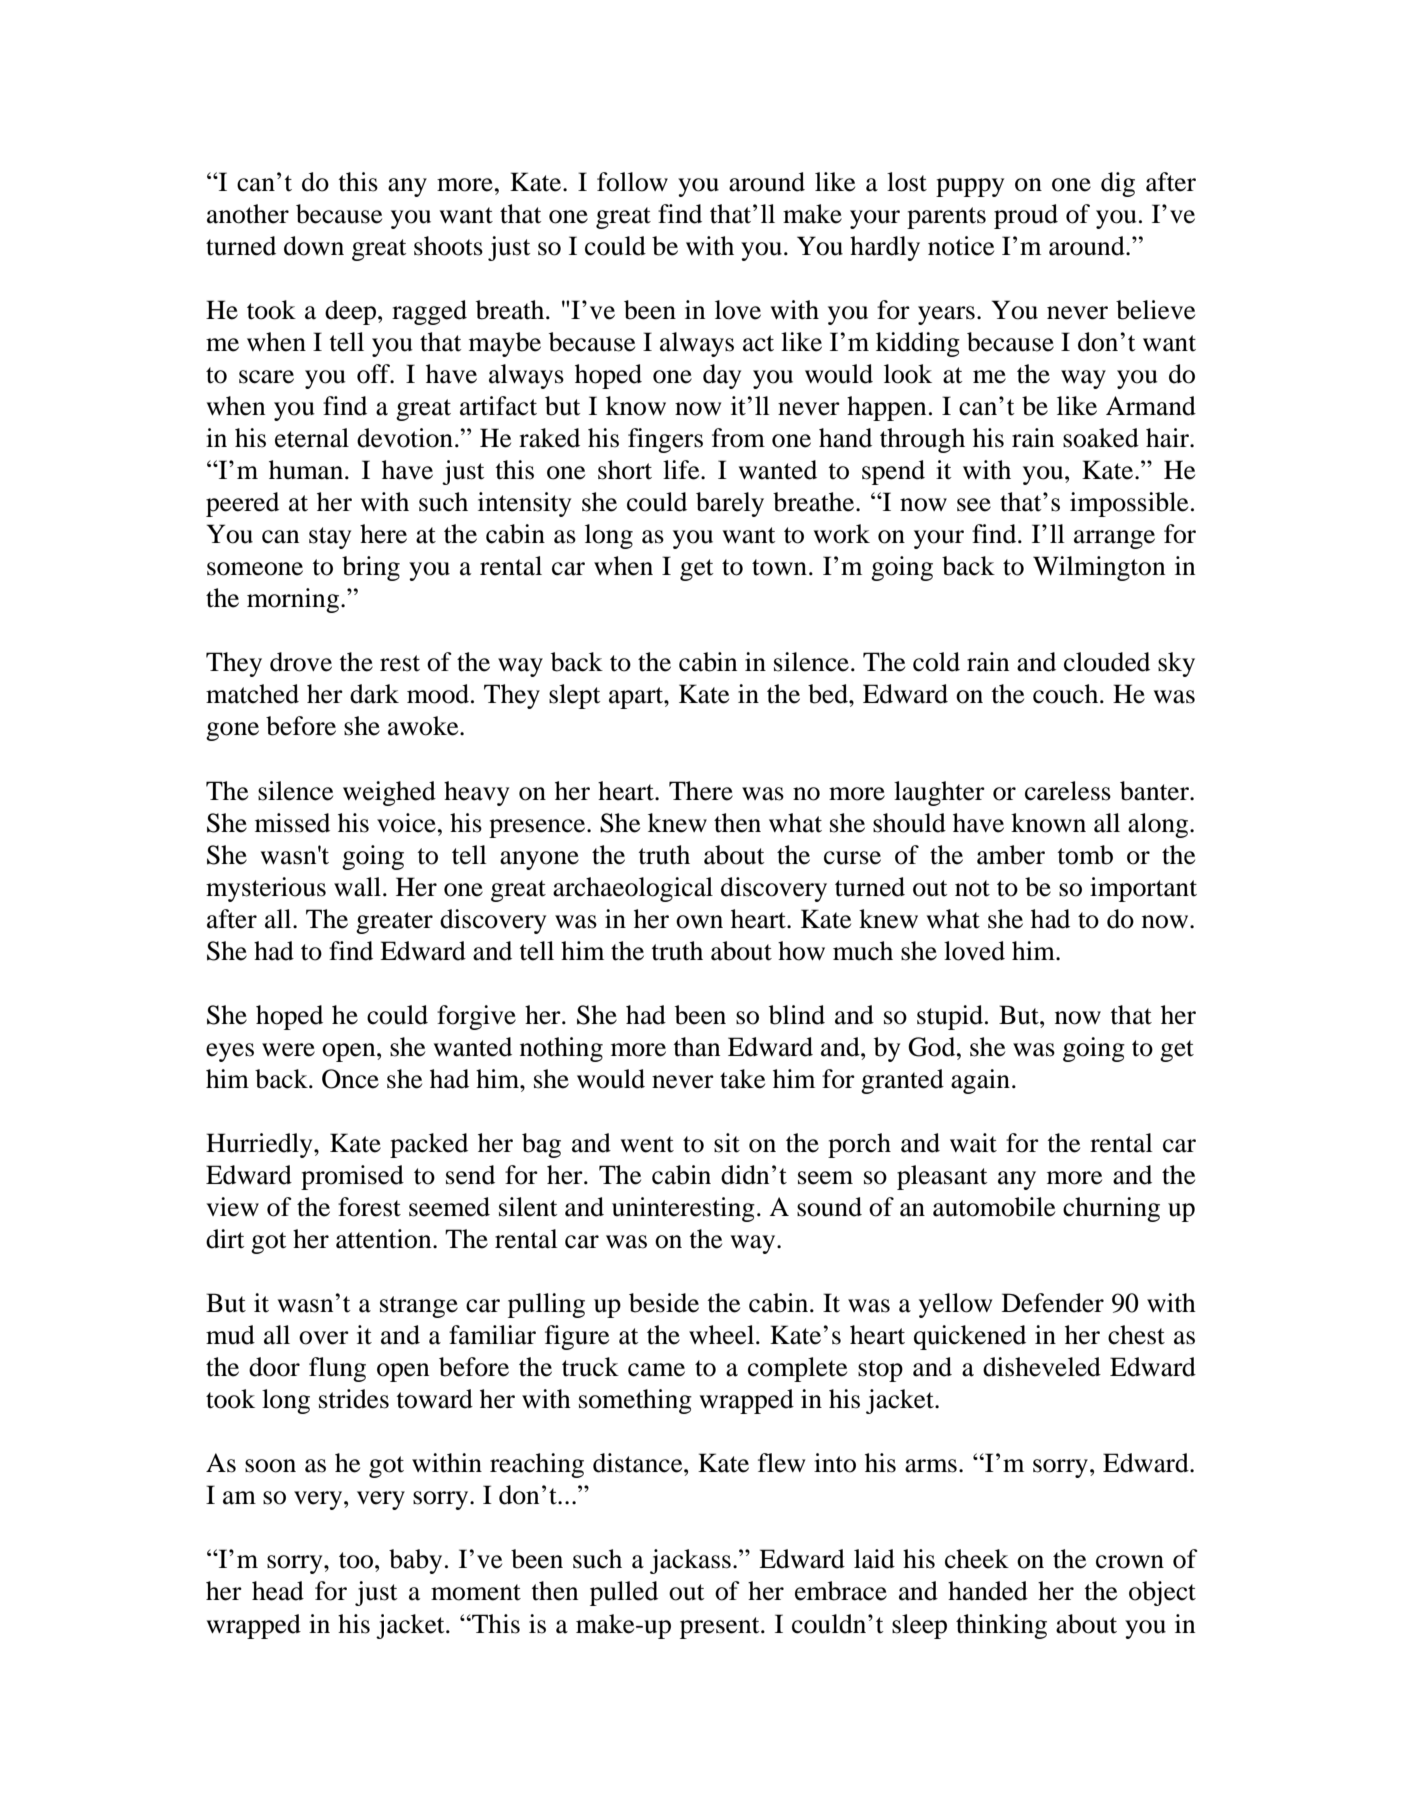  What do you see at coordinates (385, 1239) in the page?
I see `attention` at bounding box center [385, 1239].
